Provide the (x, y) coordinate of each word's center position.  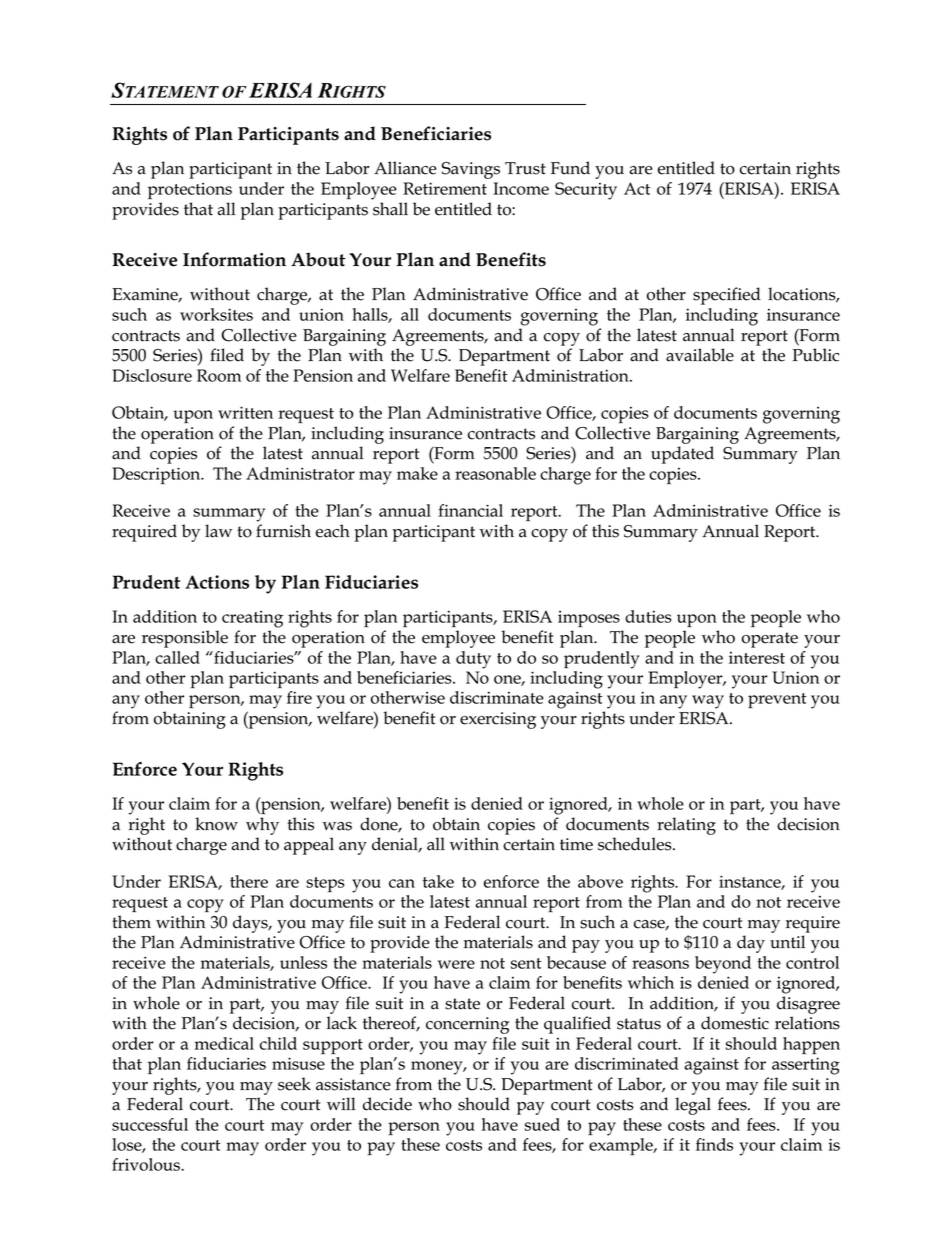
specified (727, 296)
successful (150, 1124)
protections (190, 191)
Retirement (445, 188)
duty (473, 660)
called (177, 657)
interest (757, 657)
